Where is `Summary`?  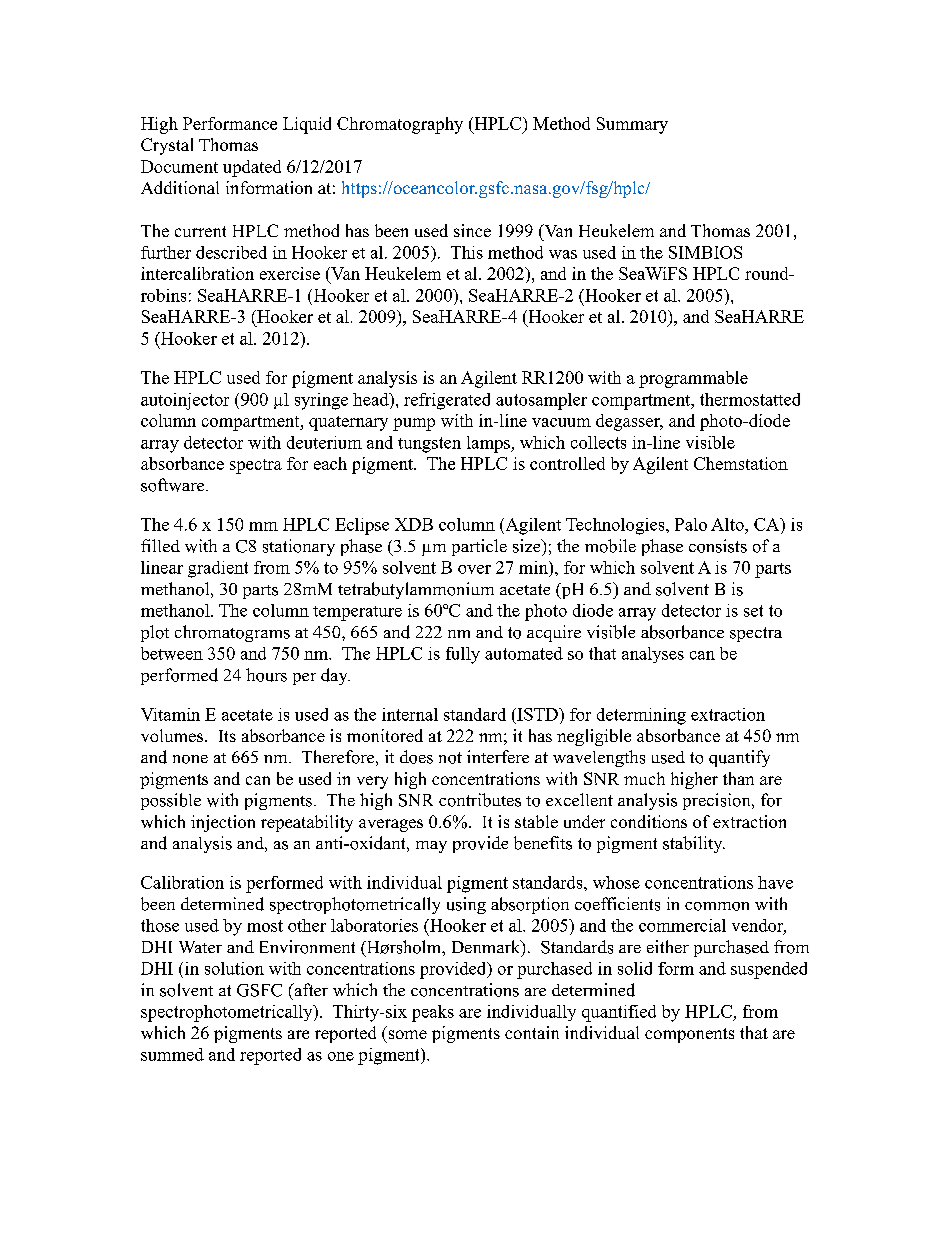
Summary is located at coordinates (632, 125).
